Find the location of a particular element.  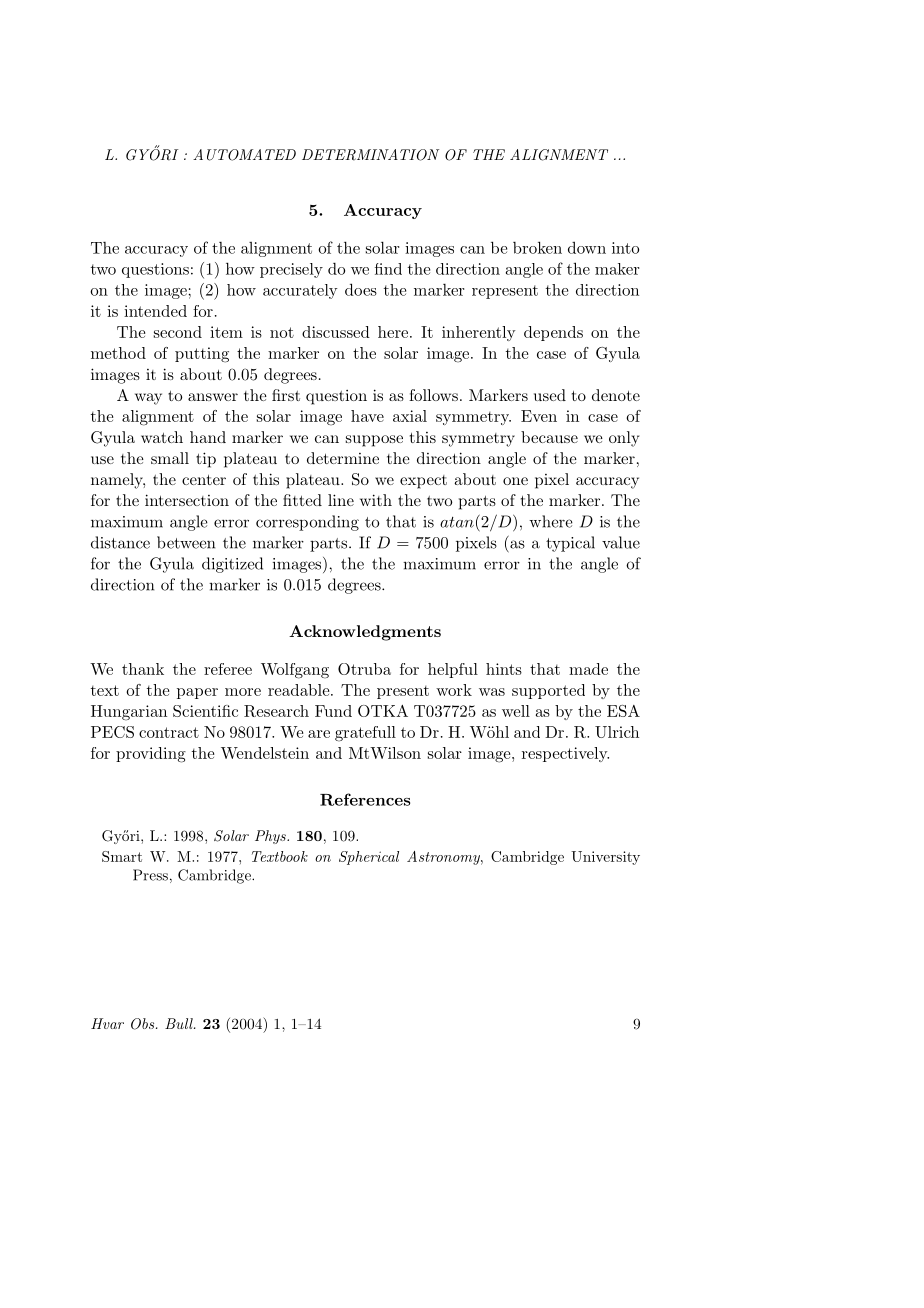

Bull is located at coordinates (180, 1023).
